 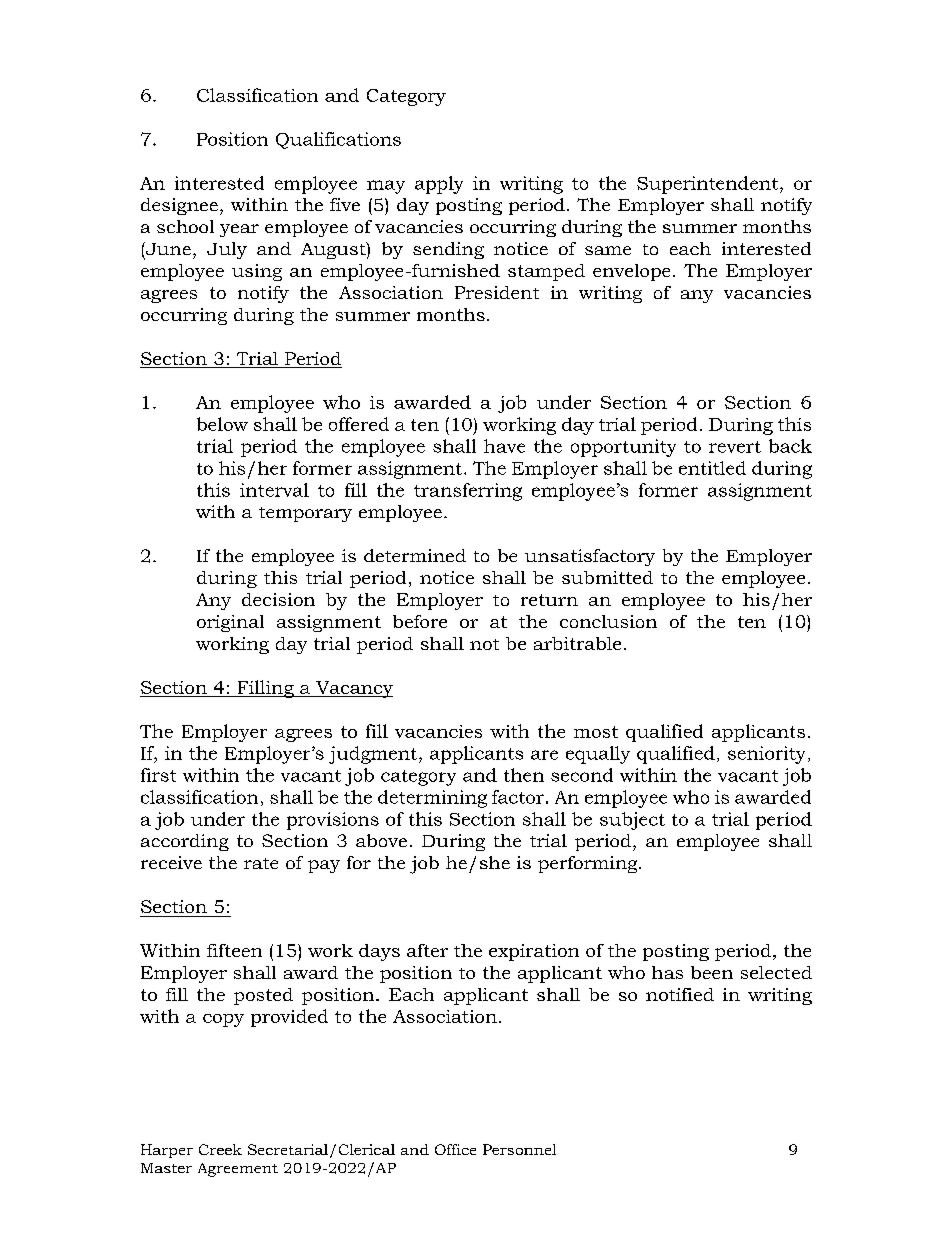 I want to click on Superintendent, so click(x=707, y=185).
